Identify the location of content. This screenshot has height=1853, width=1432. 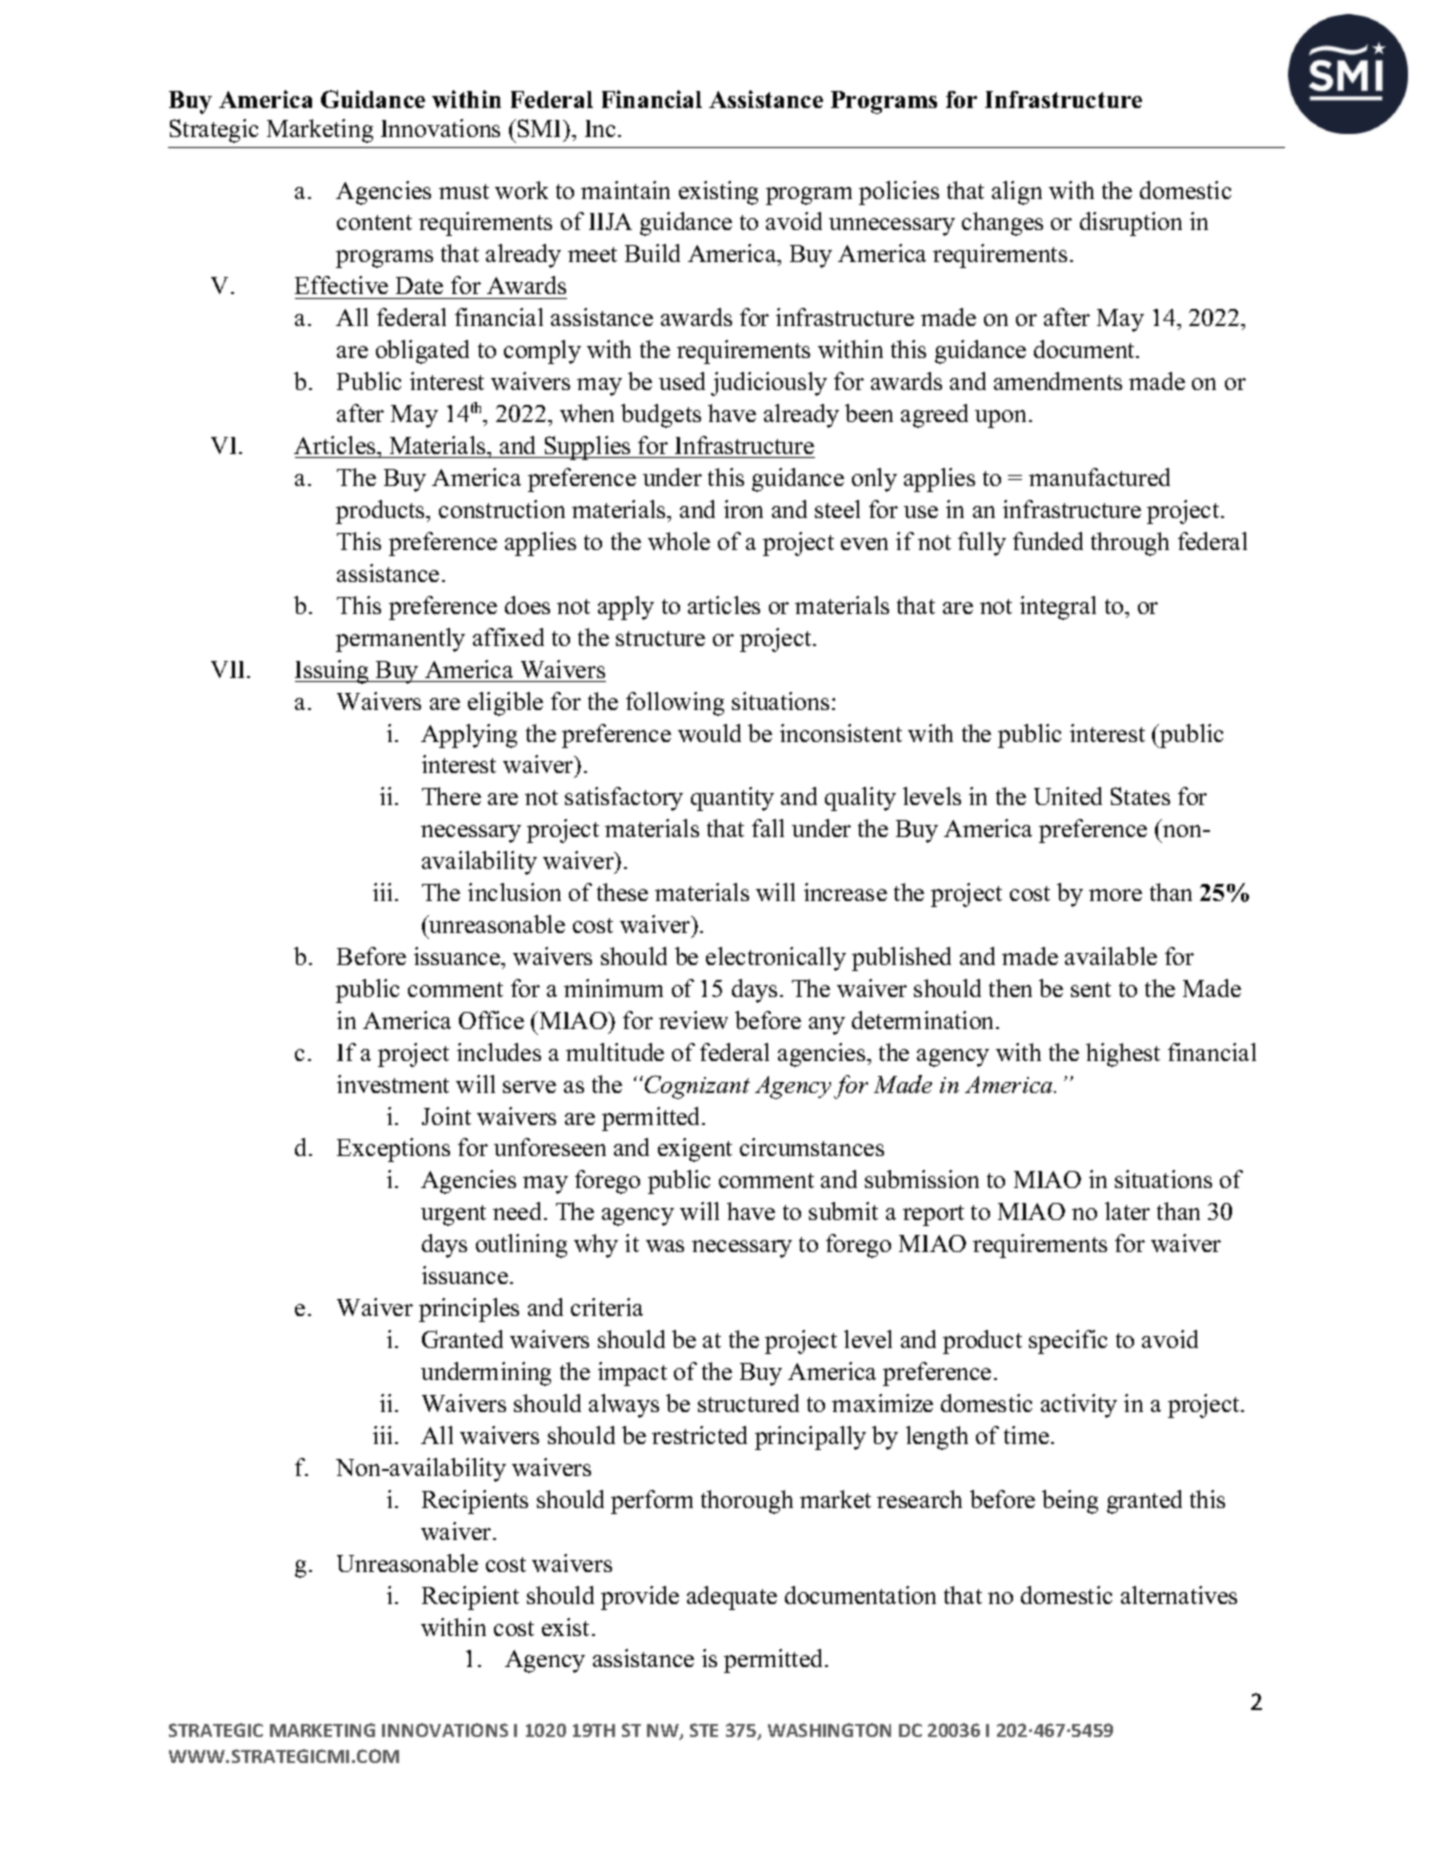
(374, 222).
